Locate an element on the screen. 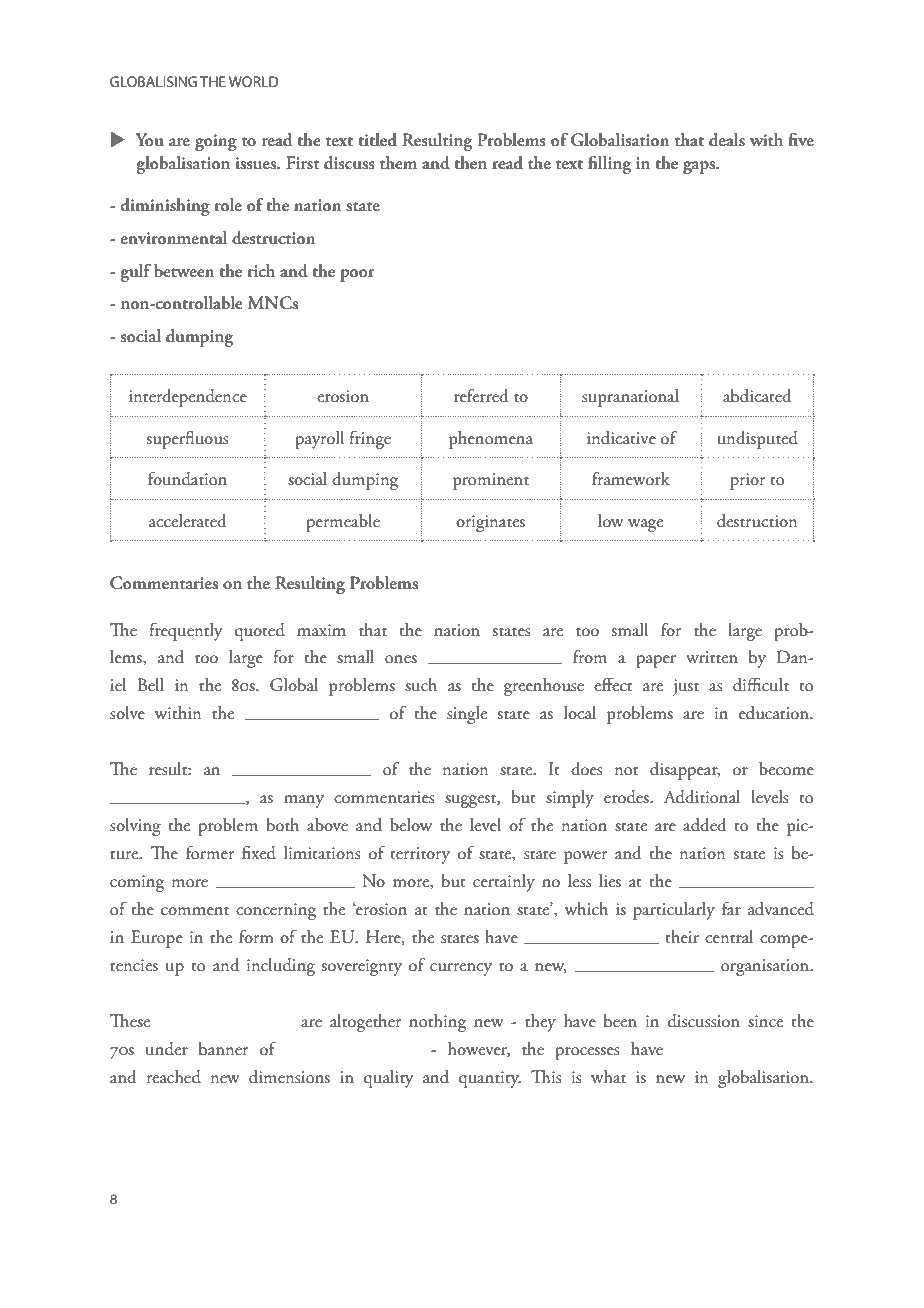 The width and height of the screenshot is (924, 1308). fixed is located at coordinates (259, 852).
